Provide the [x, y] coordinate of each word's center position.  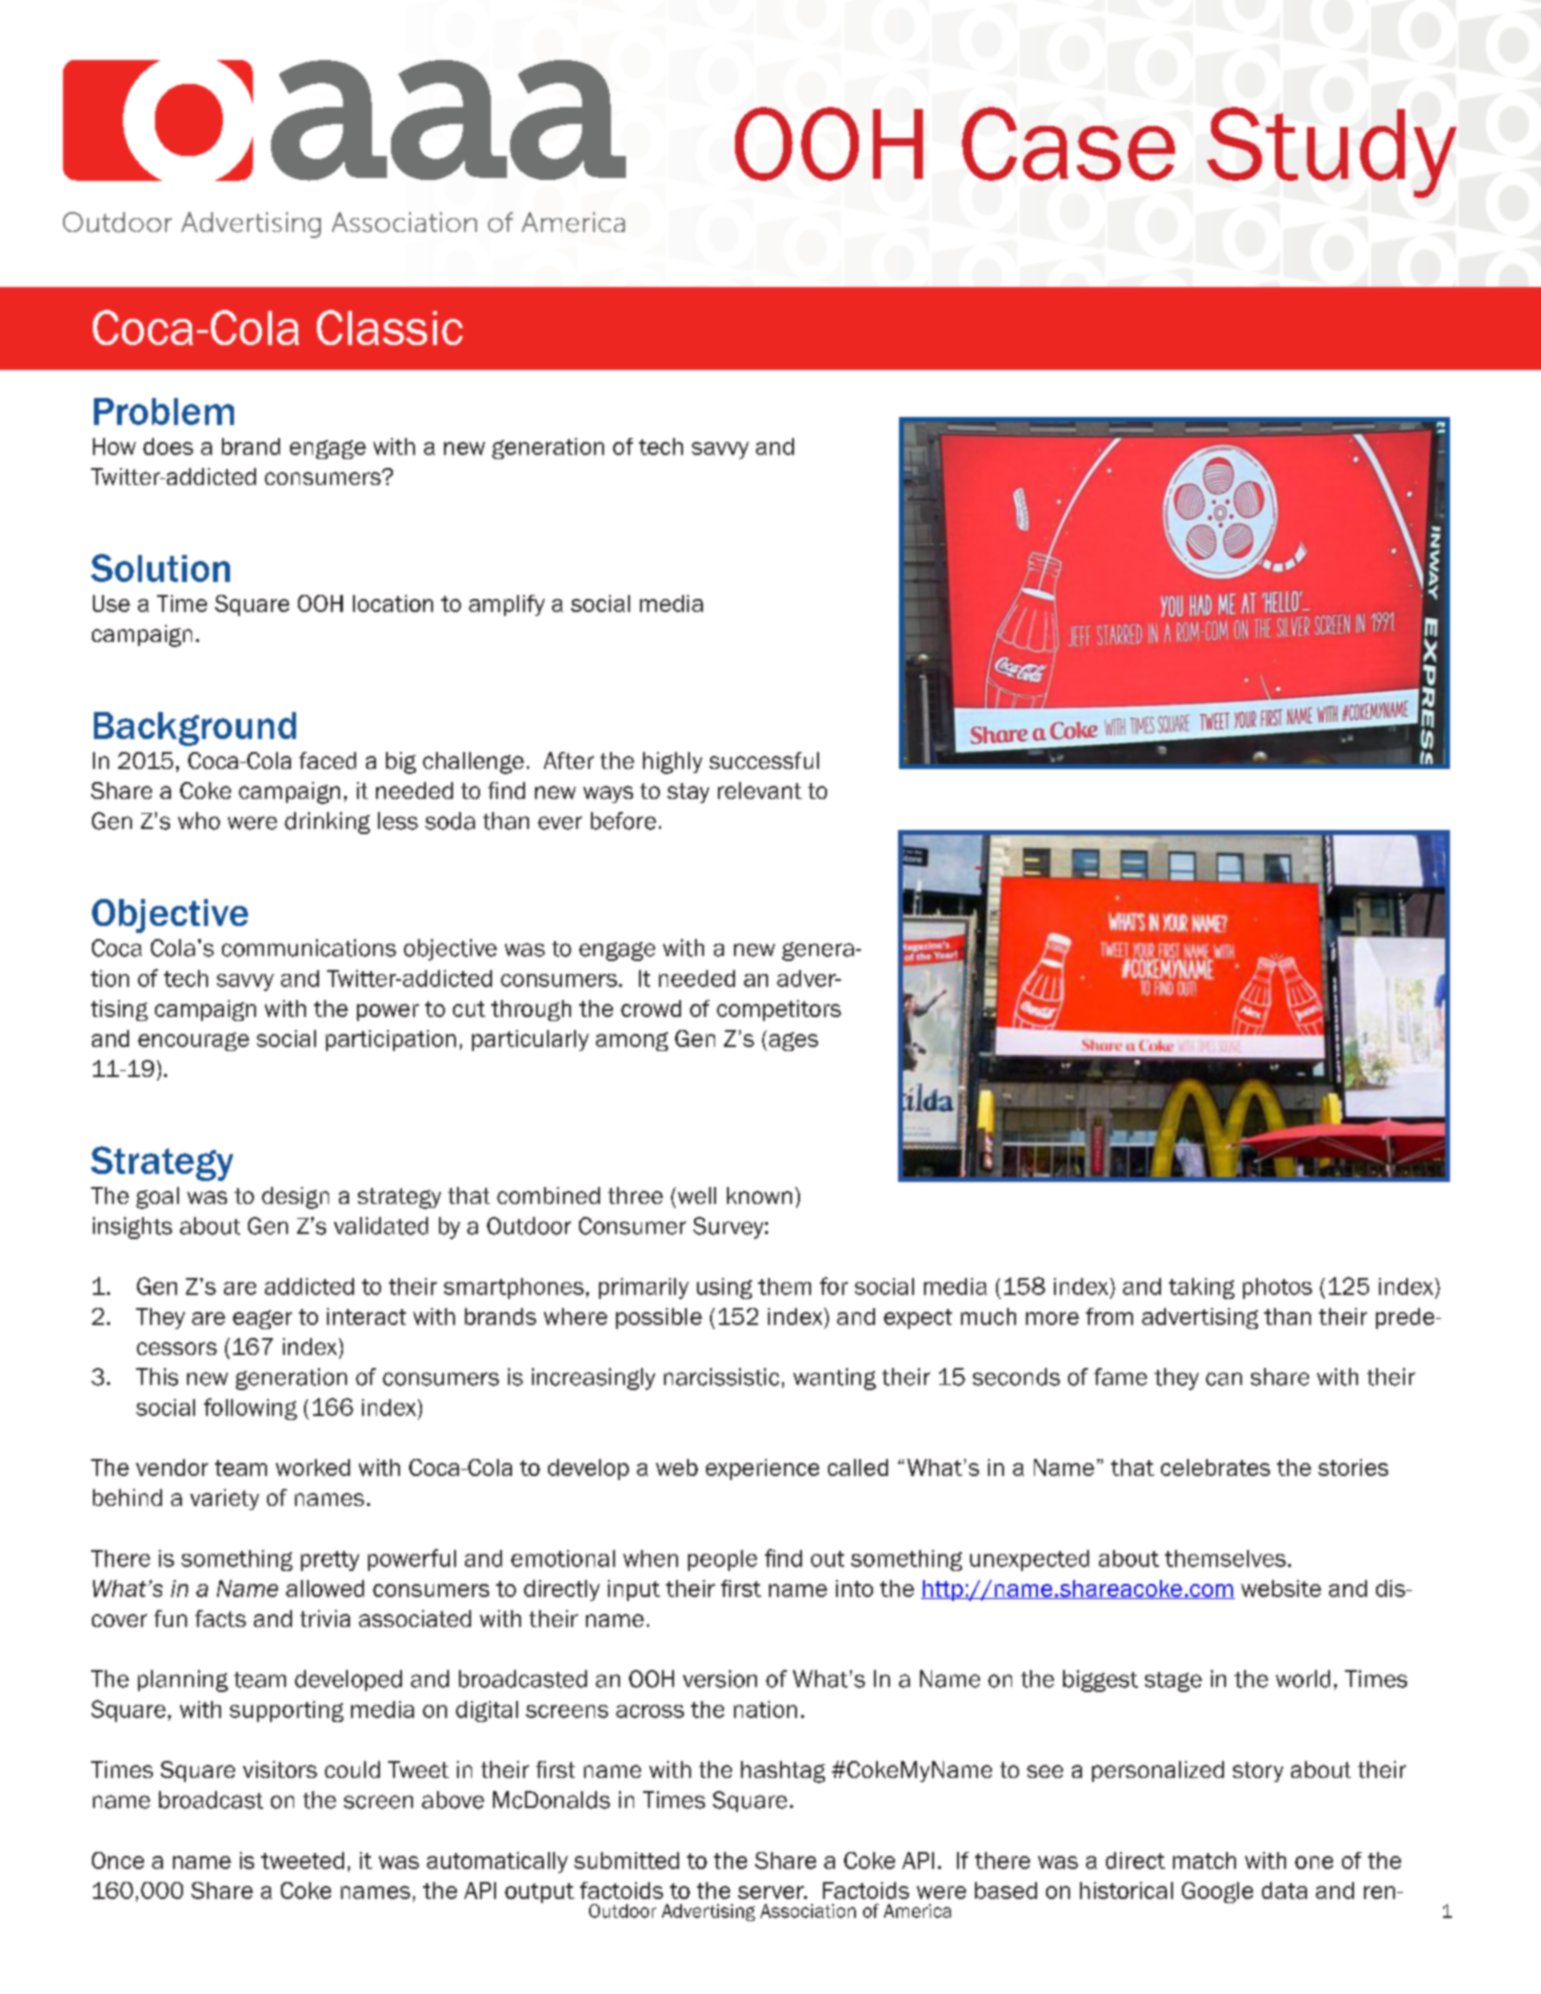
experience [762, 1469]
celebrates [1215, 1467]
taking [1202, 1288]
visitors [280, 1769]
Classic [390, 327]
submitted [626, 1860]
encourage [193, 1041]
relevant [760, 790]
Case [1068, 144]
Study [1332, 152]
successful [764, 760]
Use [111, 603]
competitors [779, 1010]
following [250, 1409]
